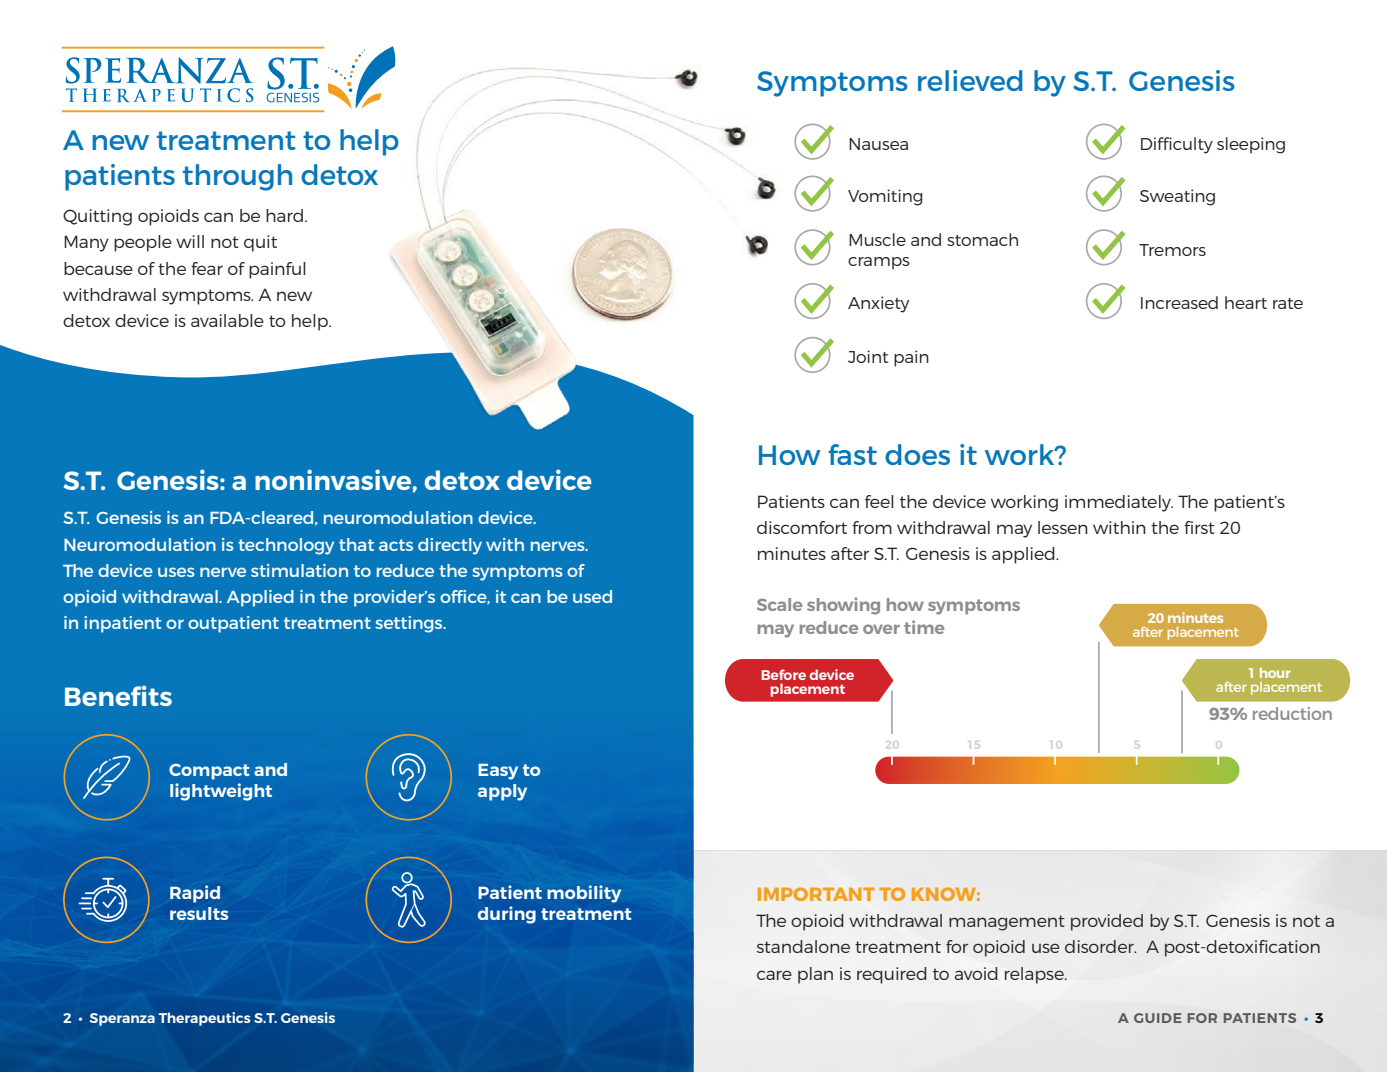 The height and width of the document is (1072, 1387). What do you see at coordinates (1177, 145) in the document?
I see `Difficulty` at bounding box center [1177, 145].
